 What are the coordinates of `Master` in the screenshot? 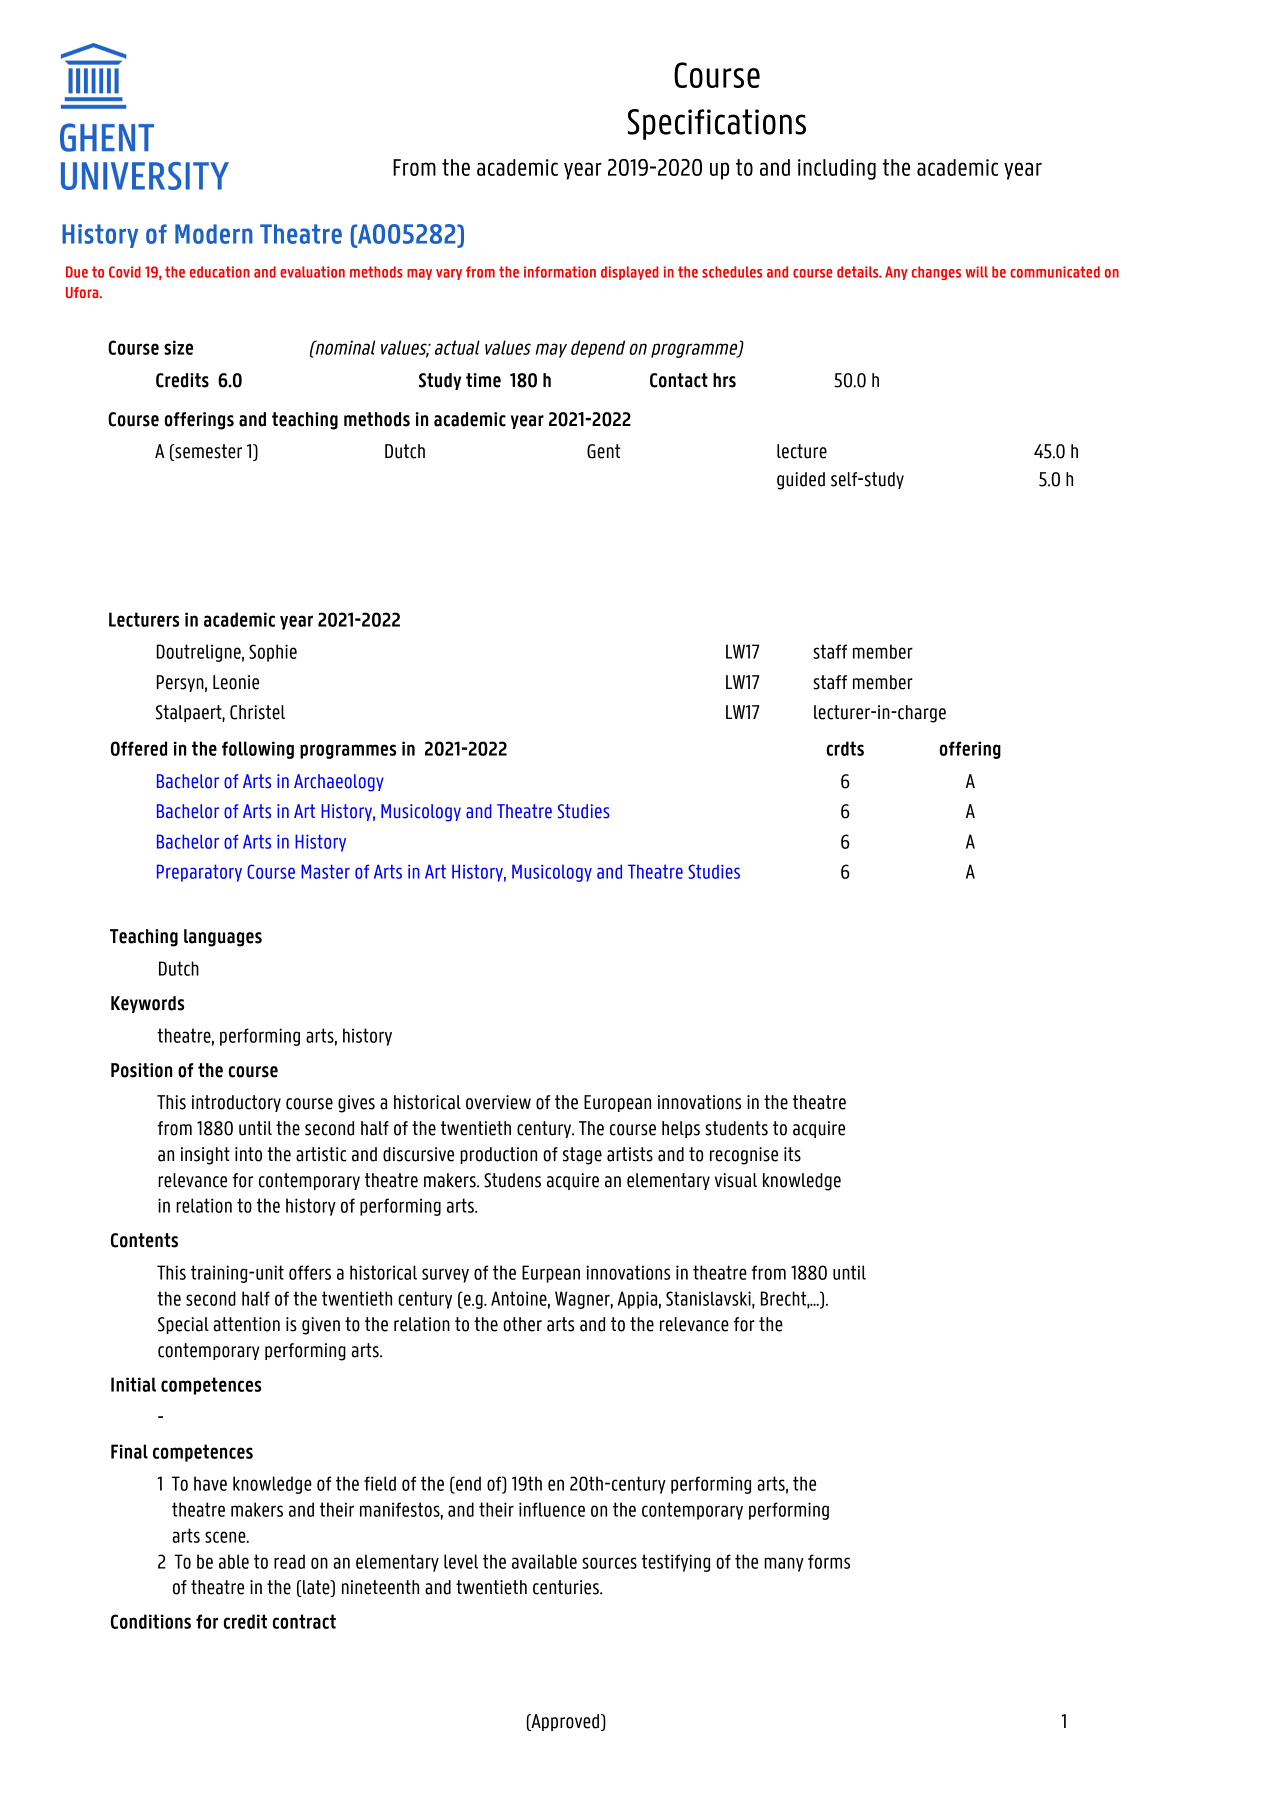 It's located at (325, 871).
